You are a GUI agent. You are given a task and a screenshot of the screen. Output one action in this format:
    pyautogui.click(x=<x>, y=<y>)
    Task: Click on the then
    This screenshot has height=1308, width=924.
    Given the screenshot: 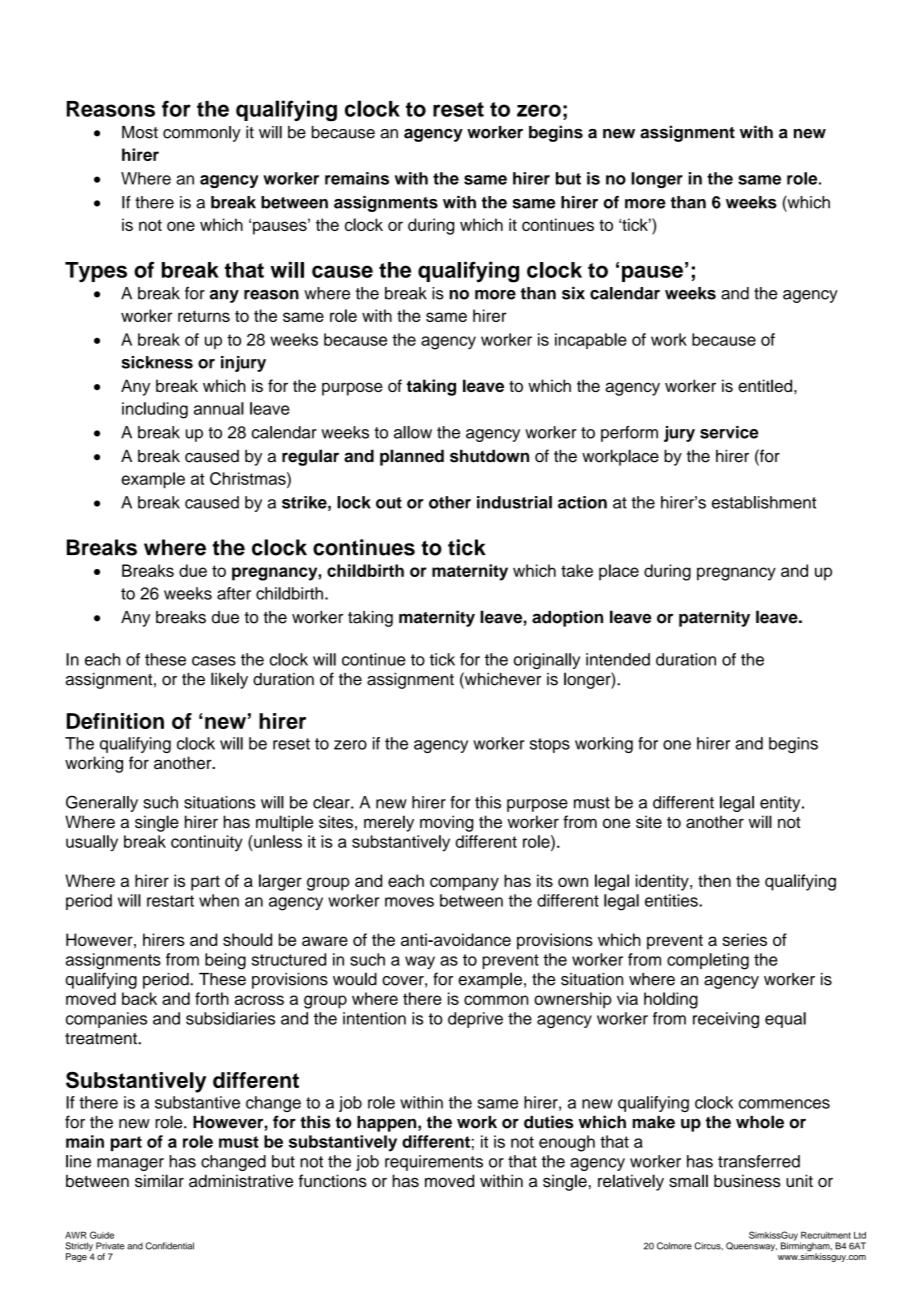 What is the action you would take?
    pyautogui.click(x=714, y=880)
